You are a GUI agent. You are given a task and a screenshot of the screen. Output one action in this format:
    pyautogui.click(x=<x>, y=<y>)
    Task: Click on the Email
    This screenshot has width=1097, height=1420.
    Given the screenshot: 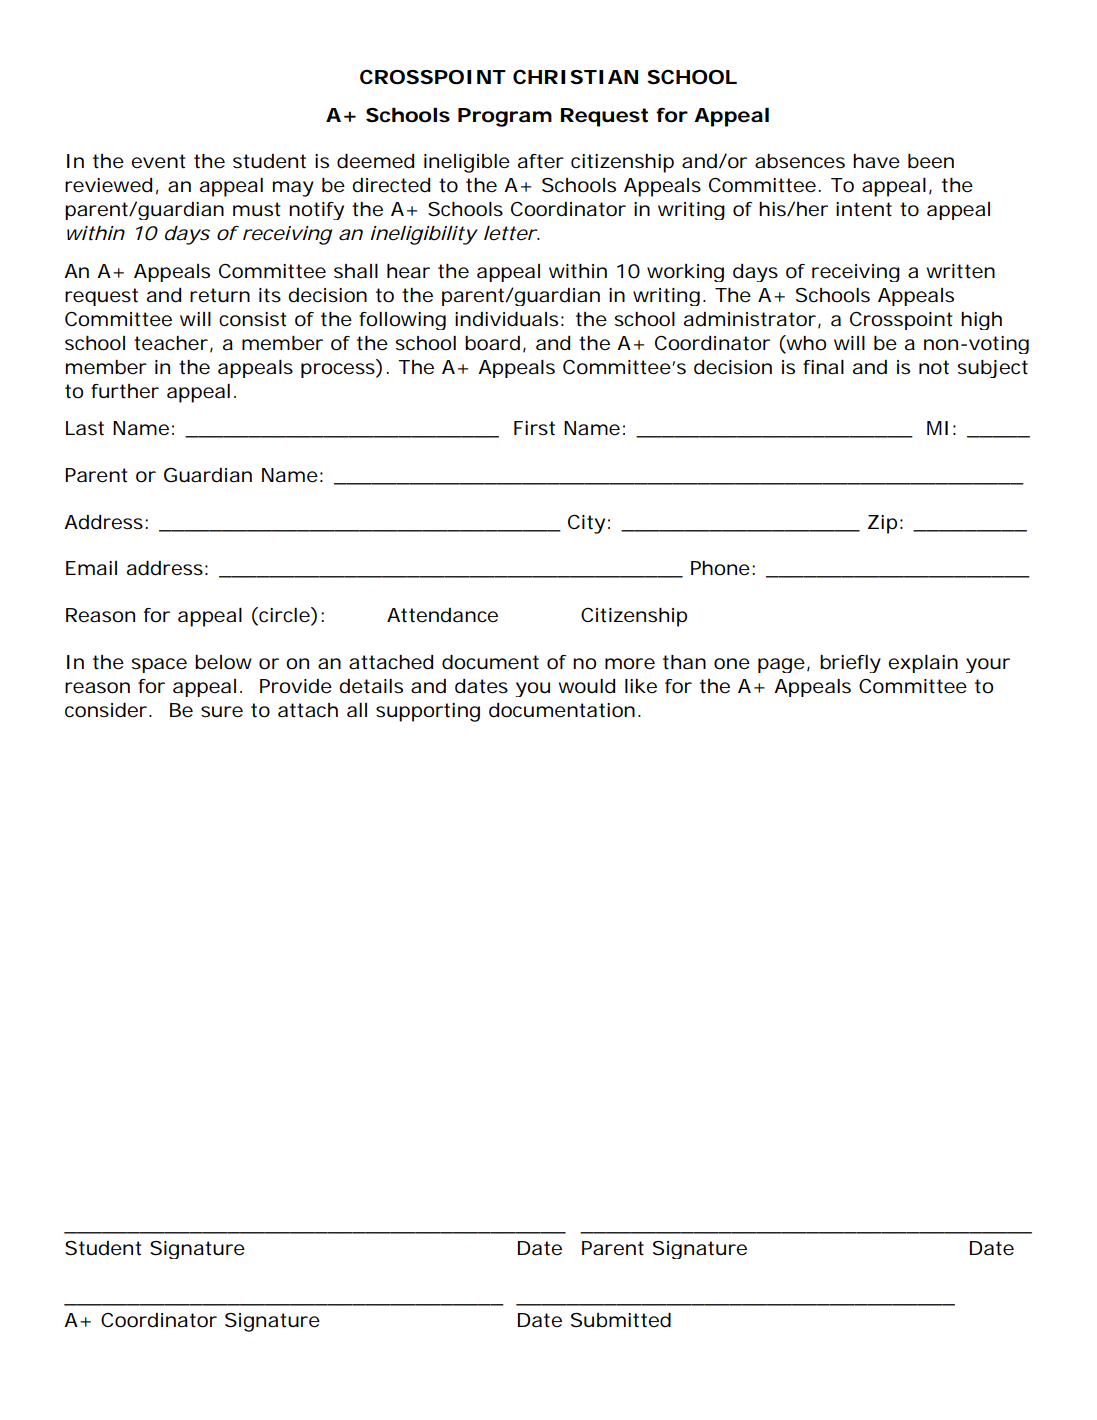 What is the action you would take?
    pyautogui.click(x=91, y=568)
